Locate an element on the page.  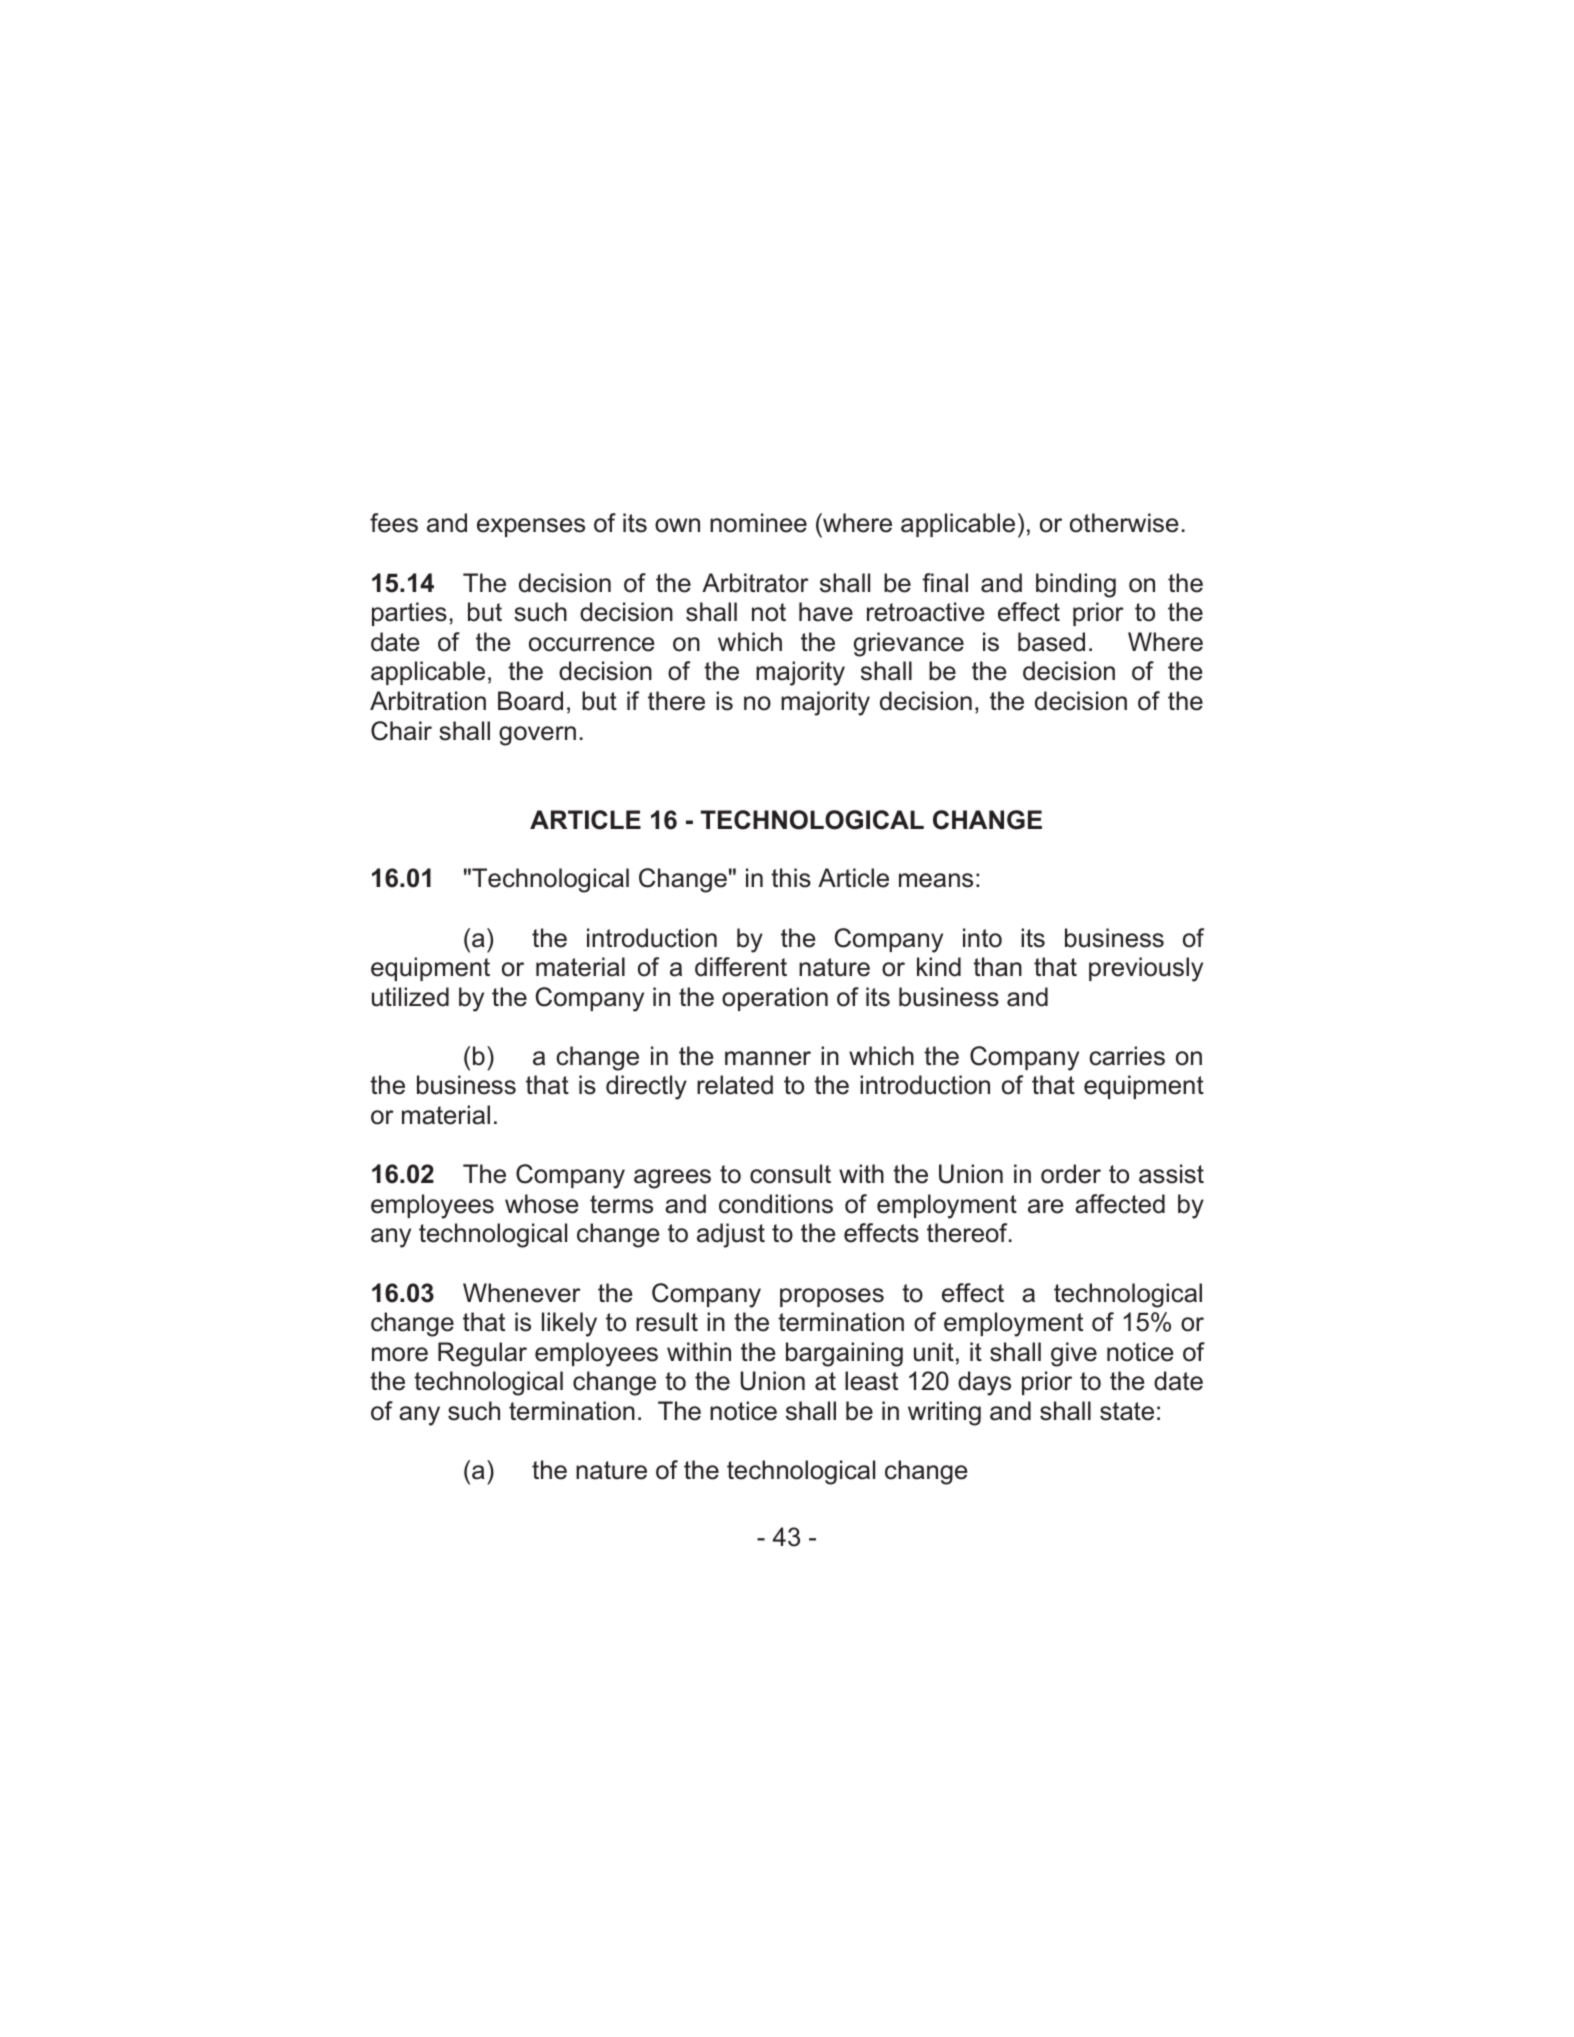
Regular is located at coordinates (482, 1354).
